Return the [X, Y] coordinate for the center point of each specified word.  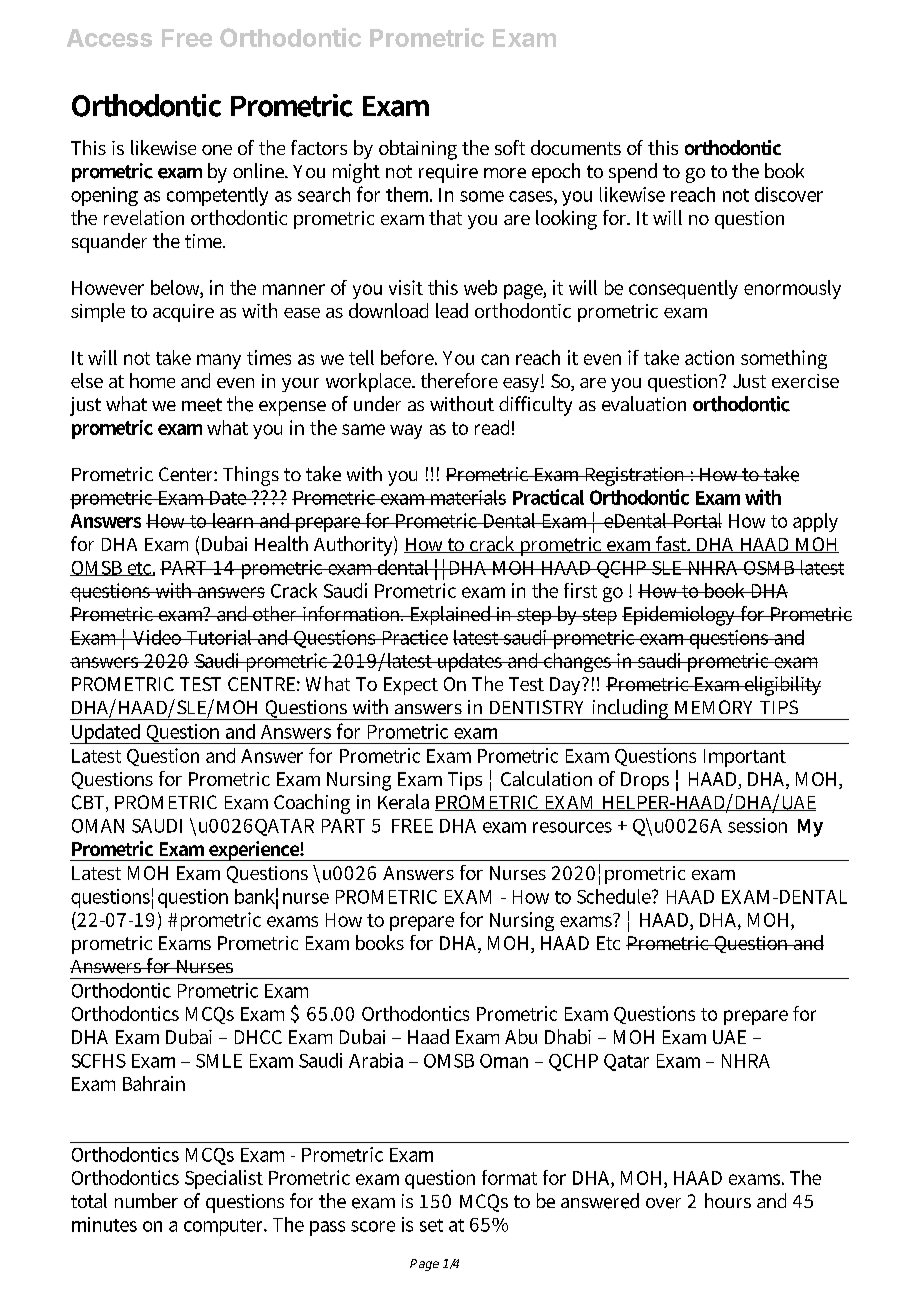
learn [233, 520]
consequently [683, 289]
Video [157, 637]
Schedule [615, 896]
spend [633, 173]
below [177, 289]
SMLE [219, 1061]
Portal [696, 520]
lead [452, 310]
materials [467, 497]
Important [745, 758]
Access [109, 38]
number [146, 1200]
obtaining [418, 150]
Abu [521, 1036]
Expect [411, 686]
